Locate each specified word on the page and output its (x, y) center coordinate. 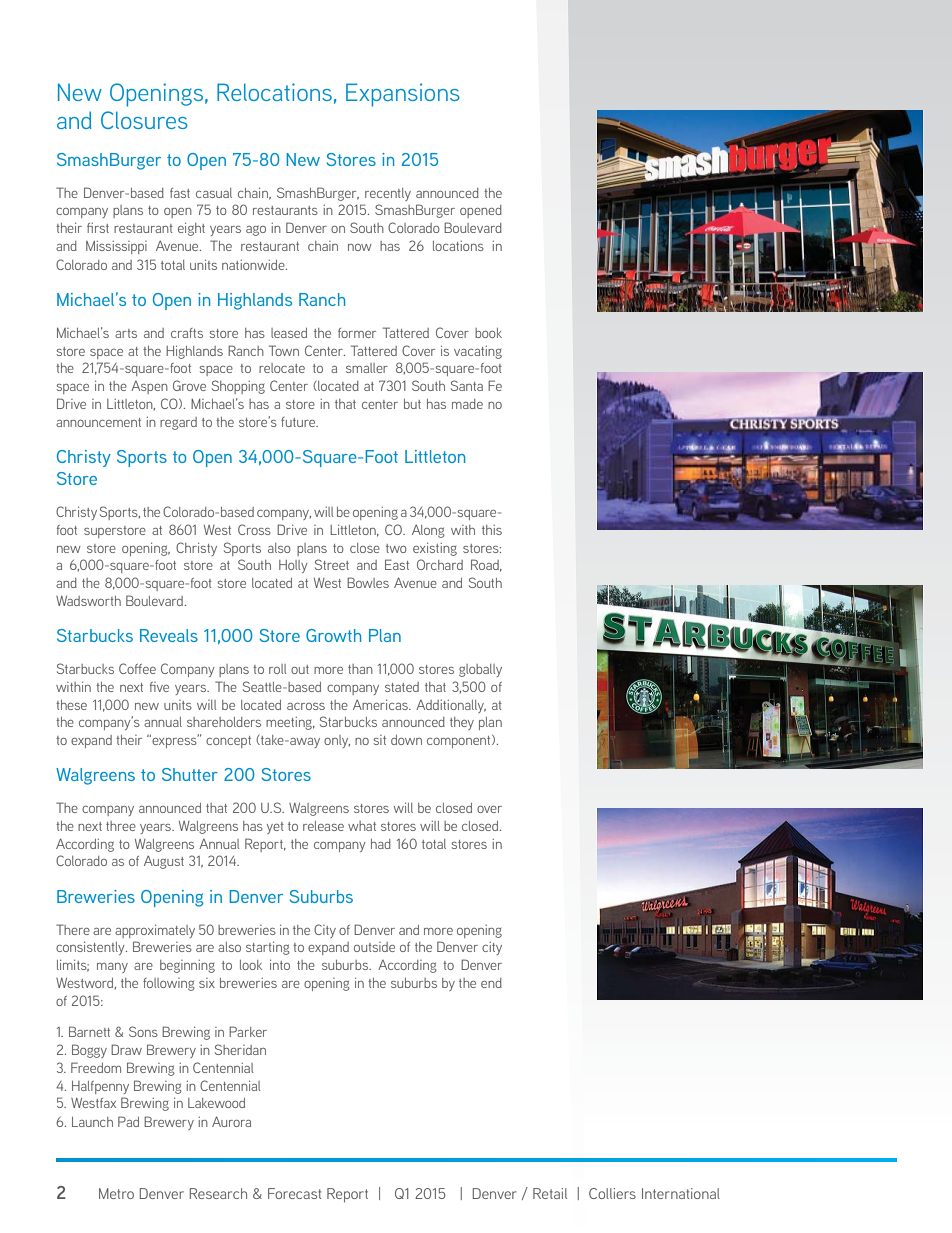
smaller (367, 368)
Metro (116, 1193)
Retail (550, 1193)
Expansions (403, 95)
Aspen (149, 387)
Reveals (169, 635)
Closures (144, 120)
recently (388, 194)
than (360, 669)
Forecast (294, 1193)
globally (480, 670)
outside (374, 947)
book (488, 333)
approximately (155, 931)
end (491, 983)
